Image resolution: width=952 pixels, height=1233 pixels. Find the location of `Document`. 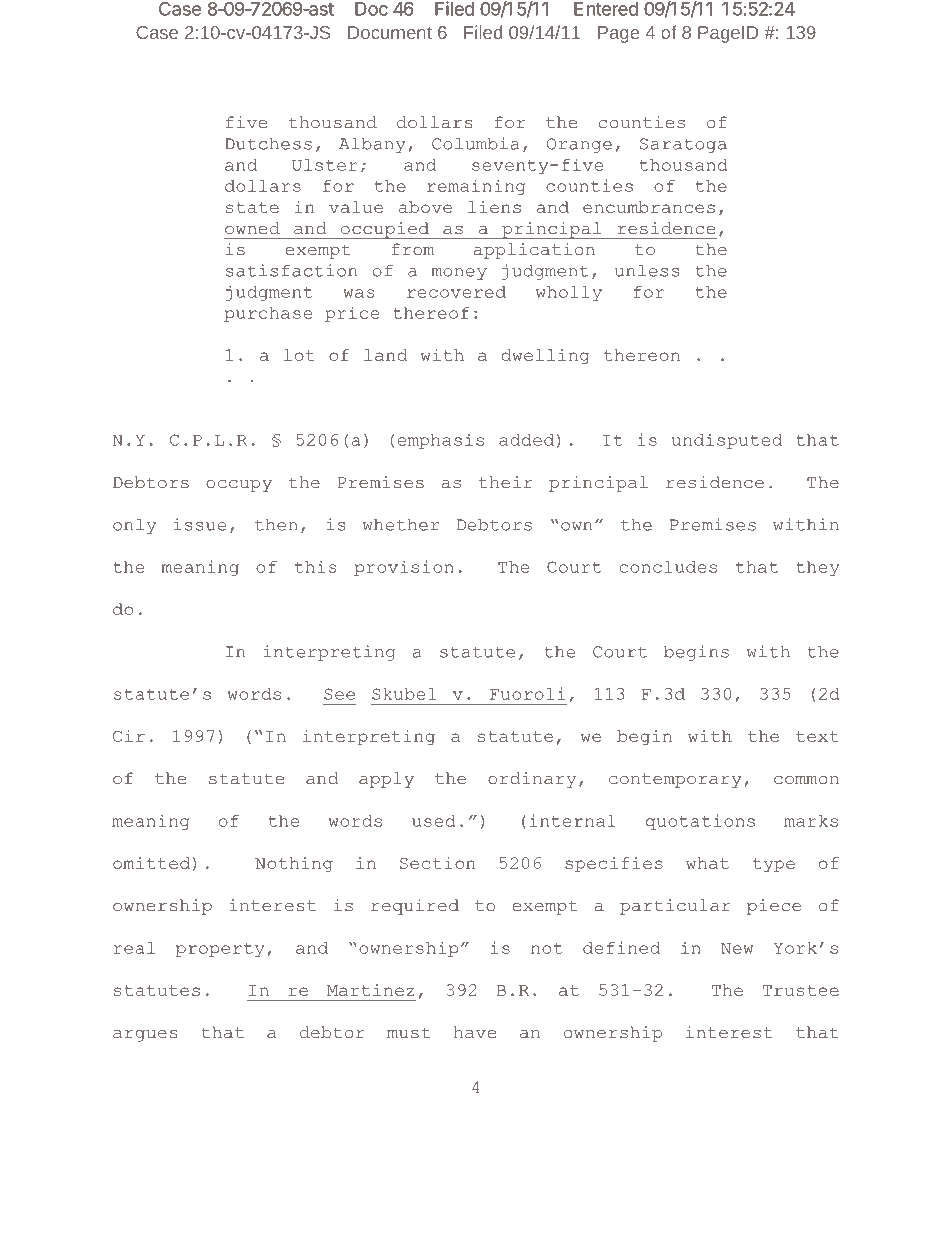

Document is located at coordinates (390, 32).
